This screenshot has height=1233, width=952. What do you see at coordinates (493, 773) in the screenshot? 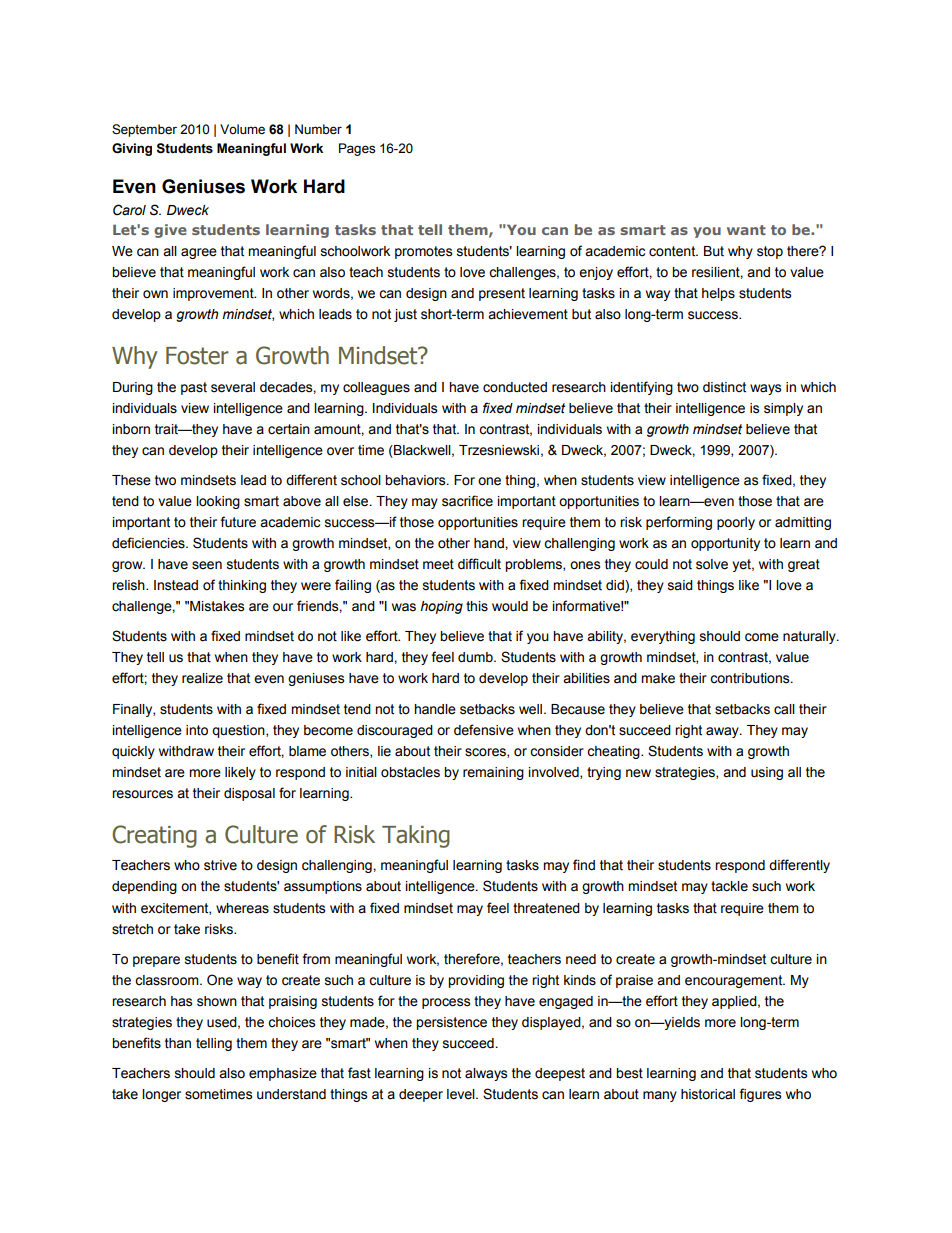
I see `remaining` at bounding box center [493, 773].
